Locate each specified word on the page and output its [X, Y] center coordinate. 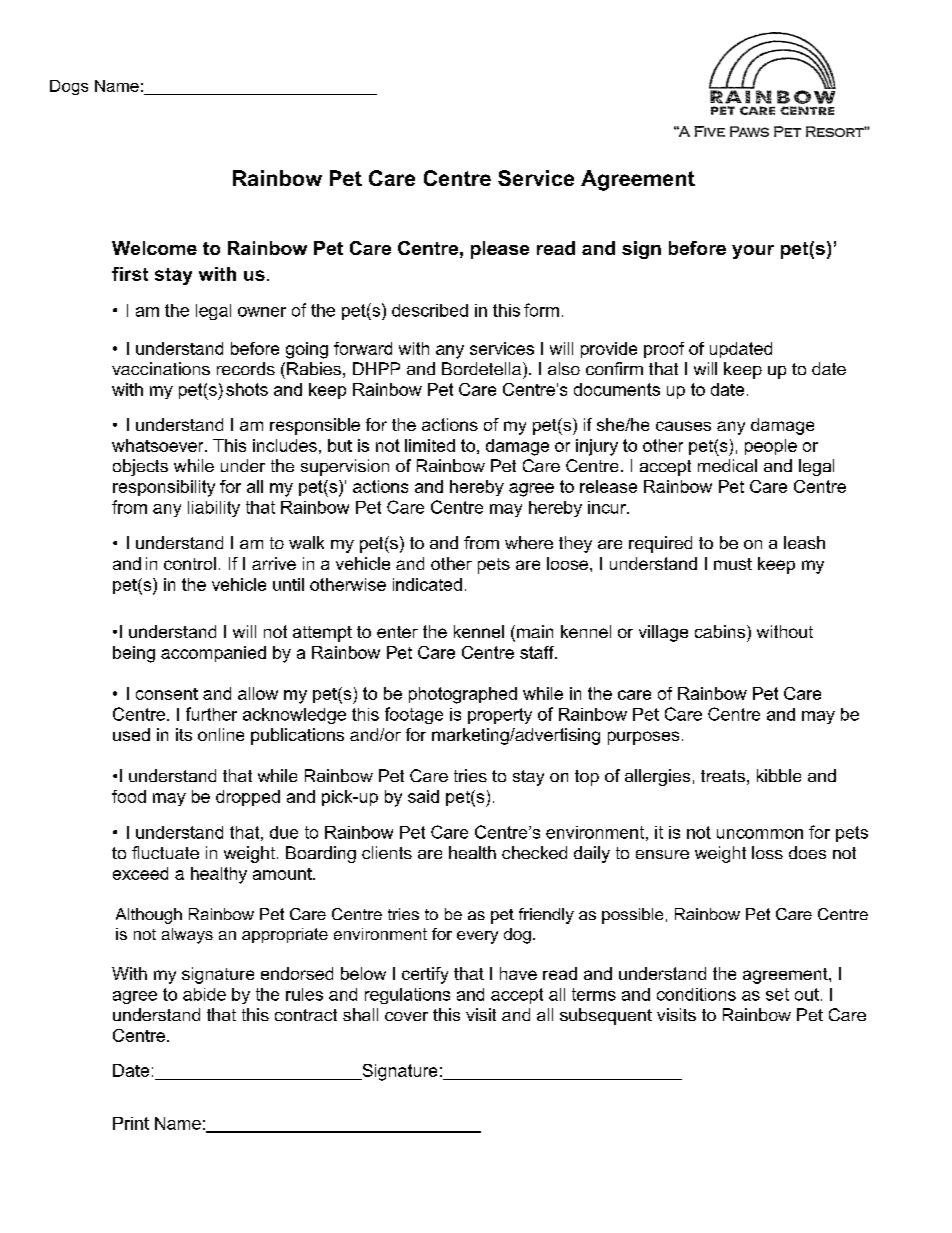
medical [727, 465]
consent [167, 694]
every [477, 937]
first [130, 274]
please [500, 250]
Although [149, 916]
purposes [643, 738]
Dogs [69, 87]
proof [664, 350]
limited [430, 445]
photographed [463, 695]
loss [767, 852]
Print [131, 1123]
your [753, 252]
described [430, 310]
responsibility [164, 488]
